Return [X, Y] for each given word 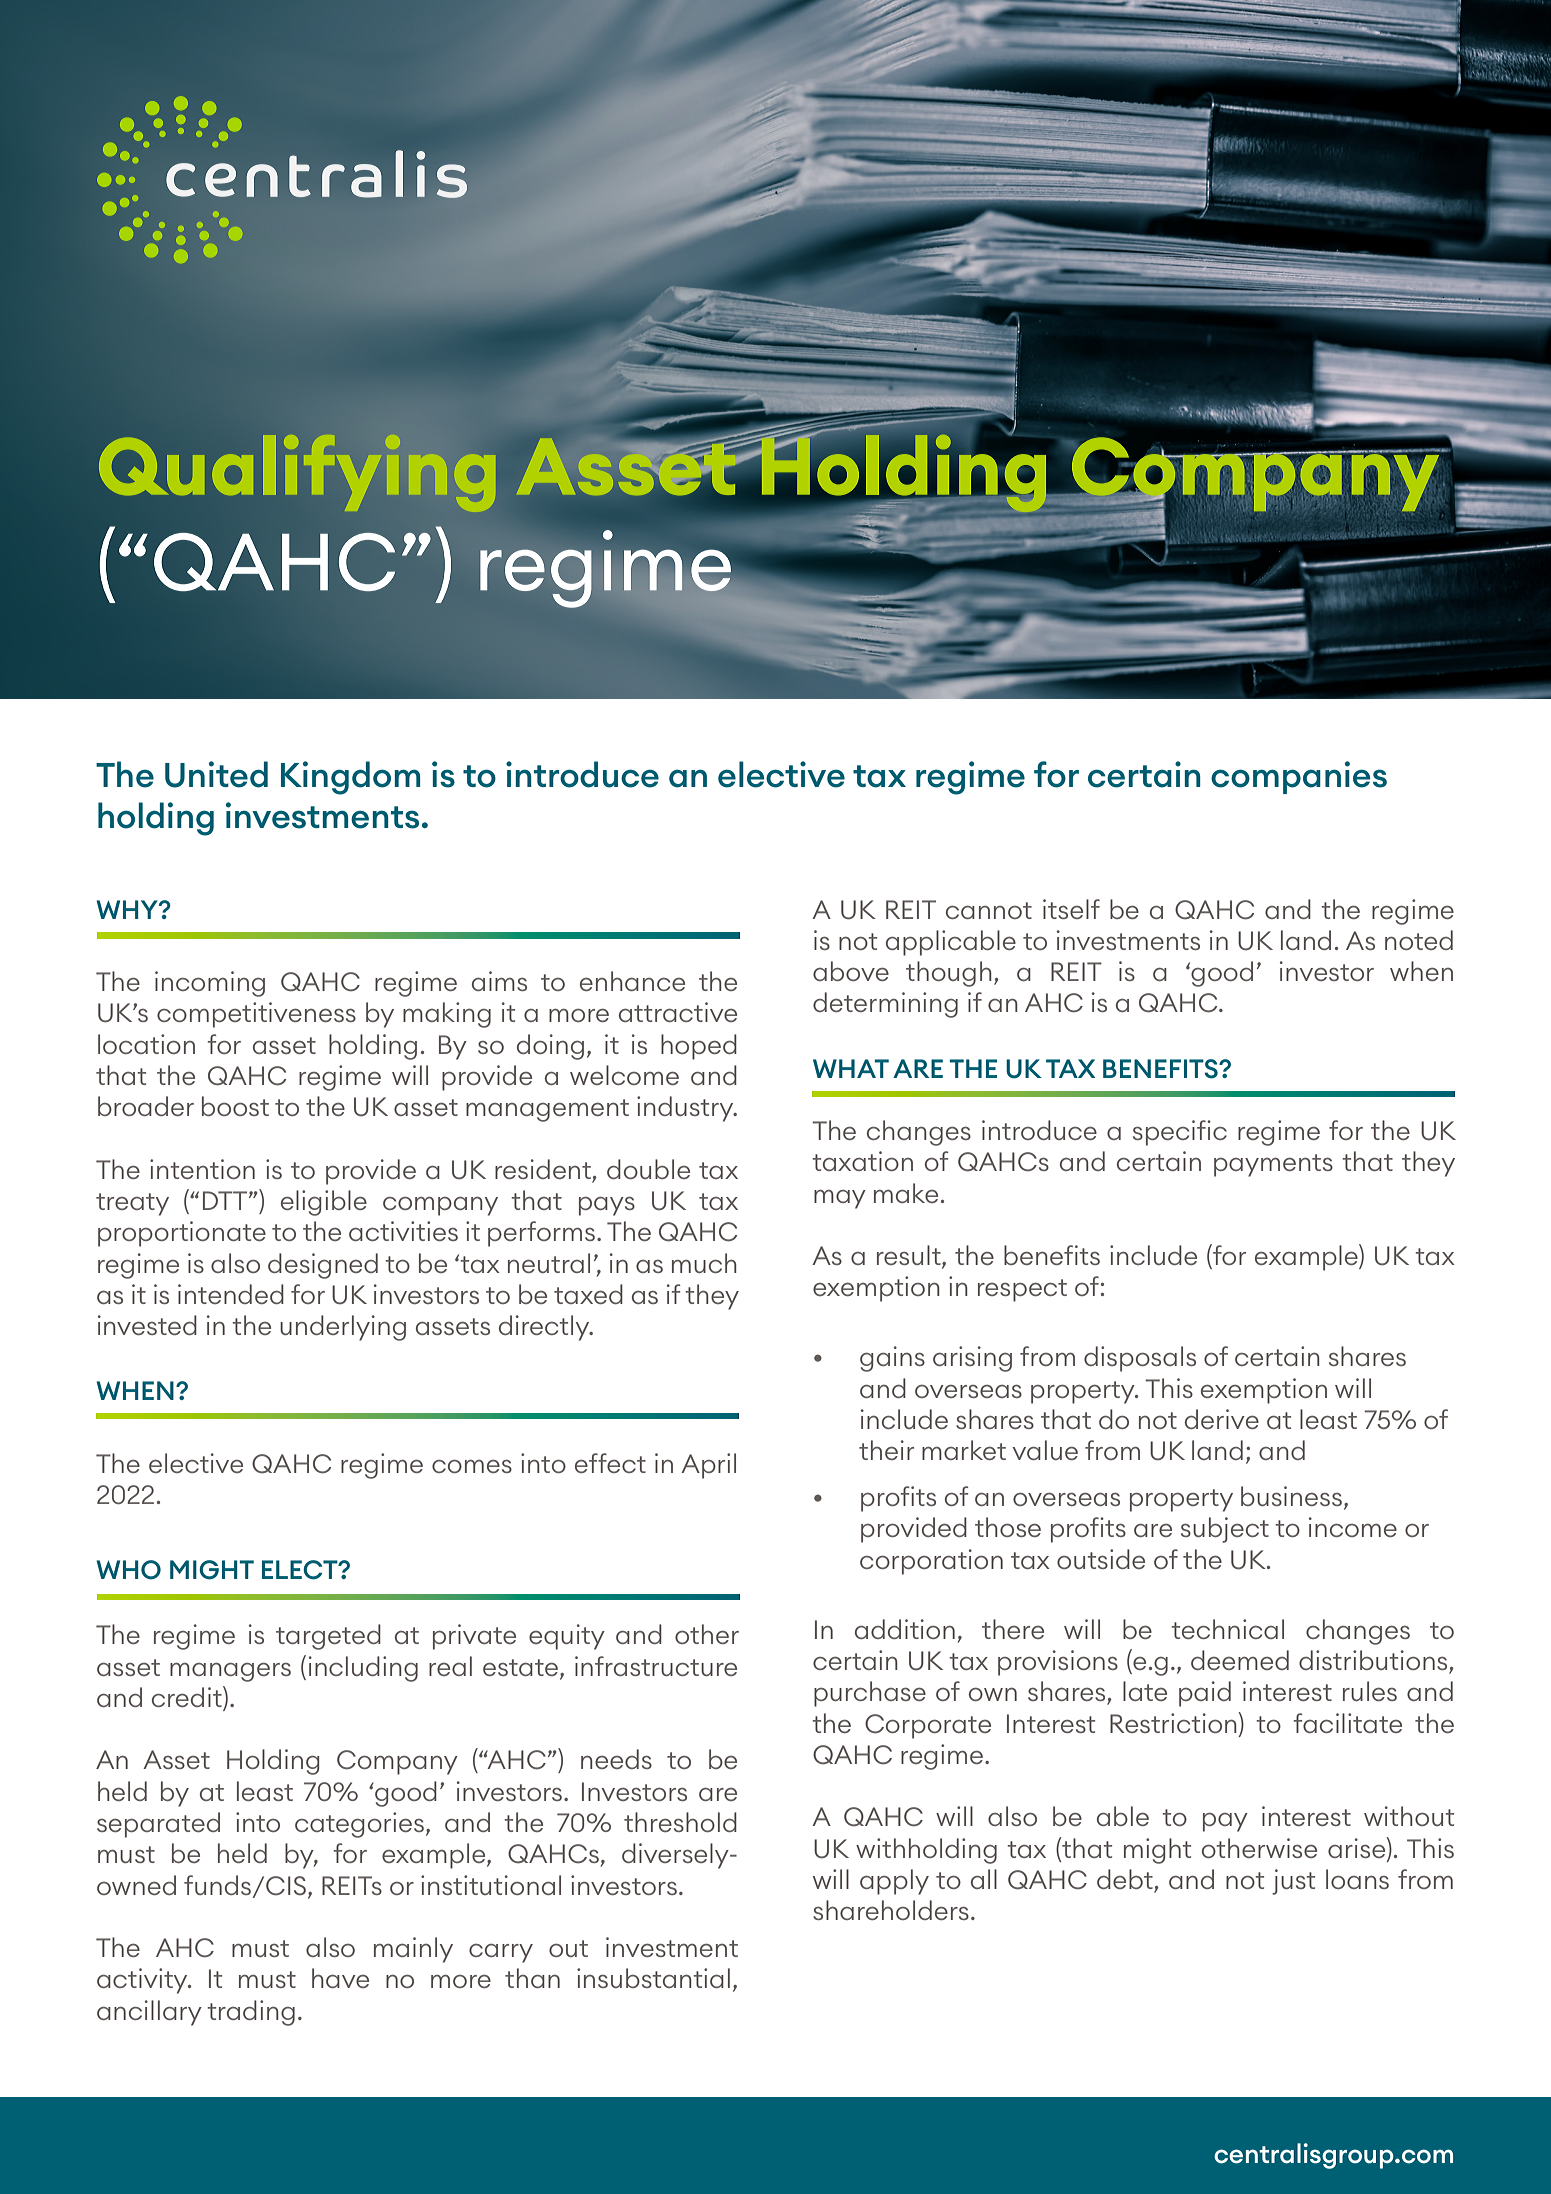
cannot [989, 910]
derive [1222, 1419]
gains [892, 1359]
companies [1299, 777]
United [216, 774]
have [340, 1978]
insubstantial [653, 1978]
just [1293, 1882]
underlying [343, 1328]
